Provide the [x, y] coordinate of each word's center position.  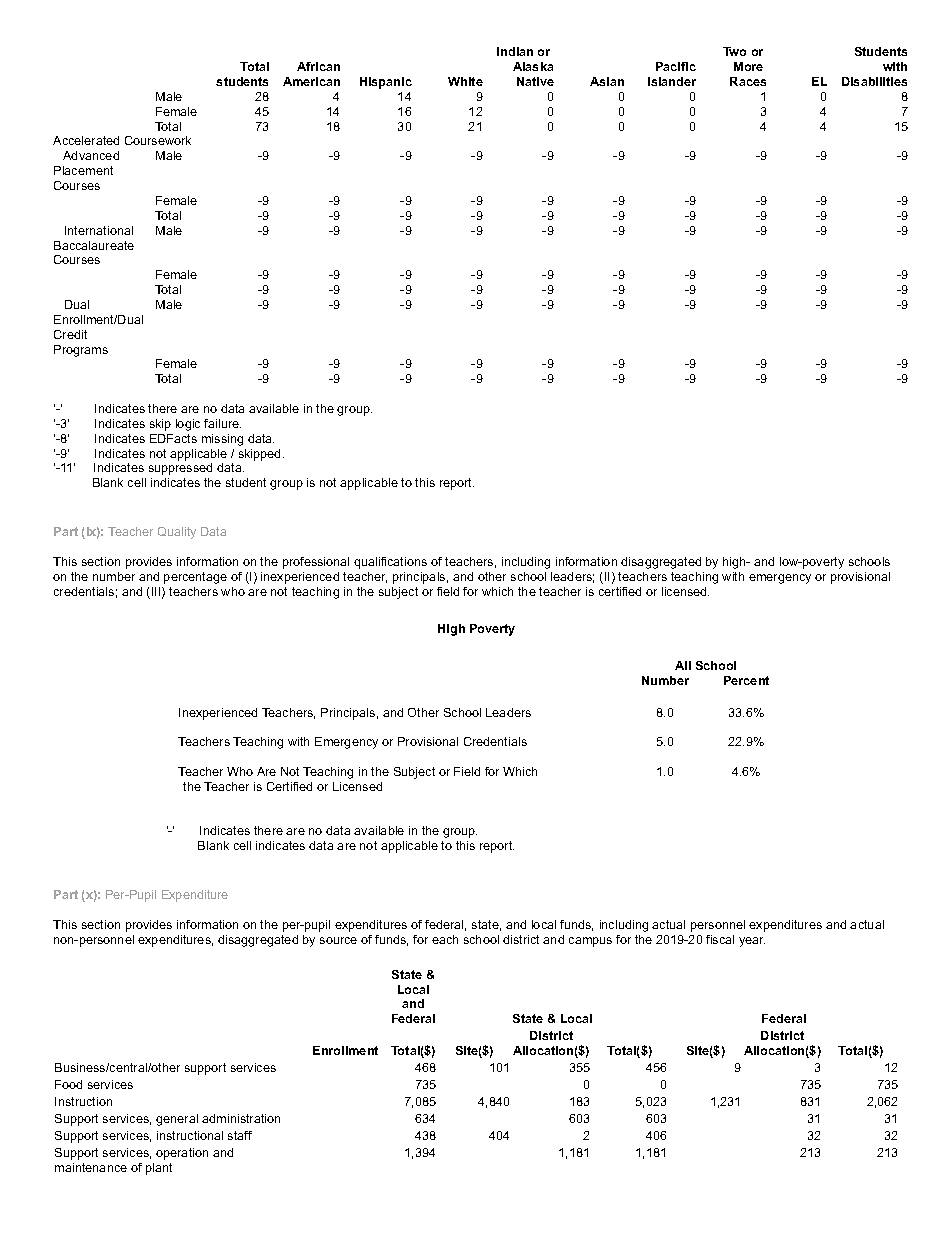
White [465, 81]
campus [590, 942]
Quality [177, 533]
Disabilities [874, 81]
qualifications [390, 563]
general [177, 1120]
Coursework [158, 140]
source [338, 940]
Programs [81, 351]
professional [316, 563]
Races [748, 81]
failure [222, 423]
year [752, 942]
